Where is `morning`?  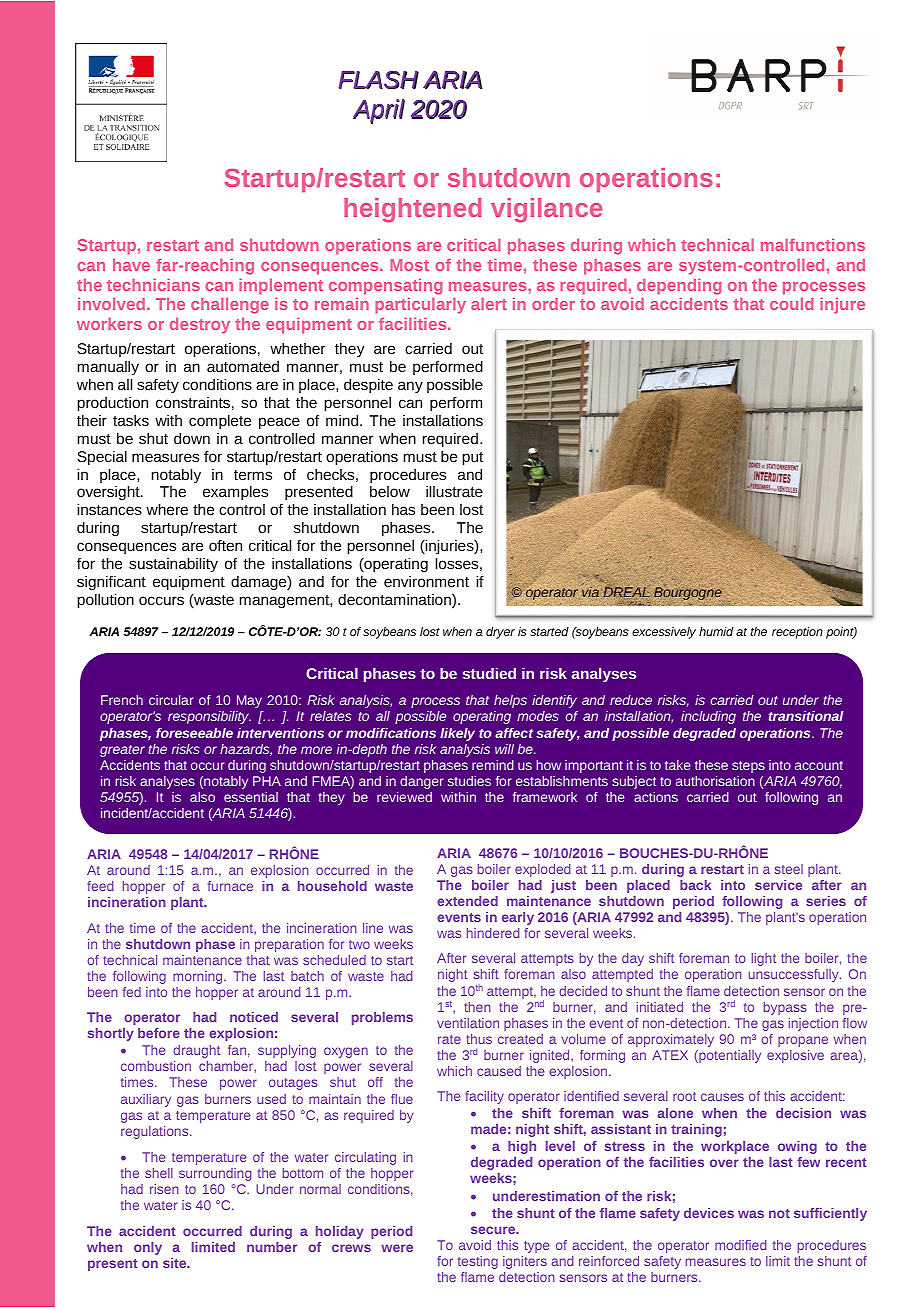 morning is located at coordinates (199, 977).
